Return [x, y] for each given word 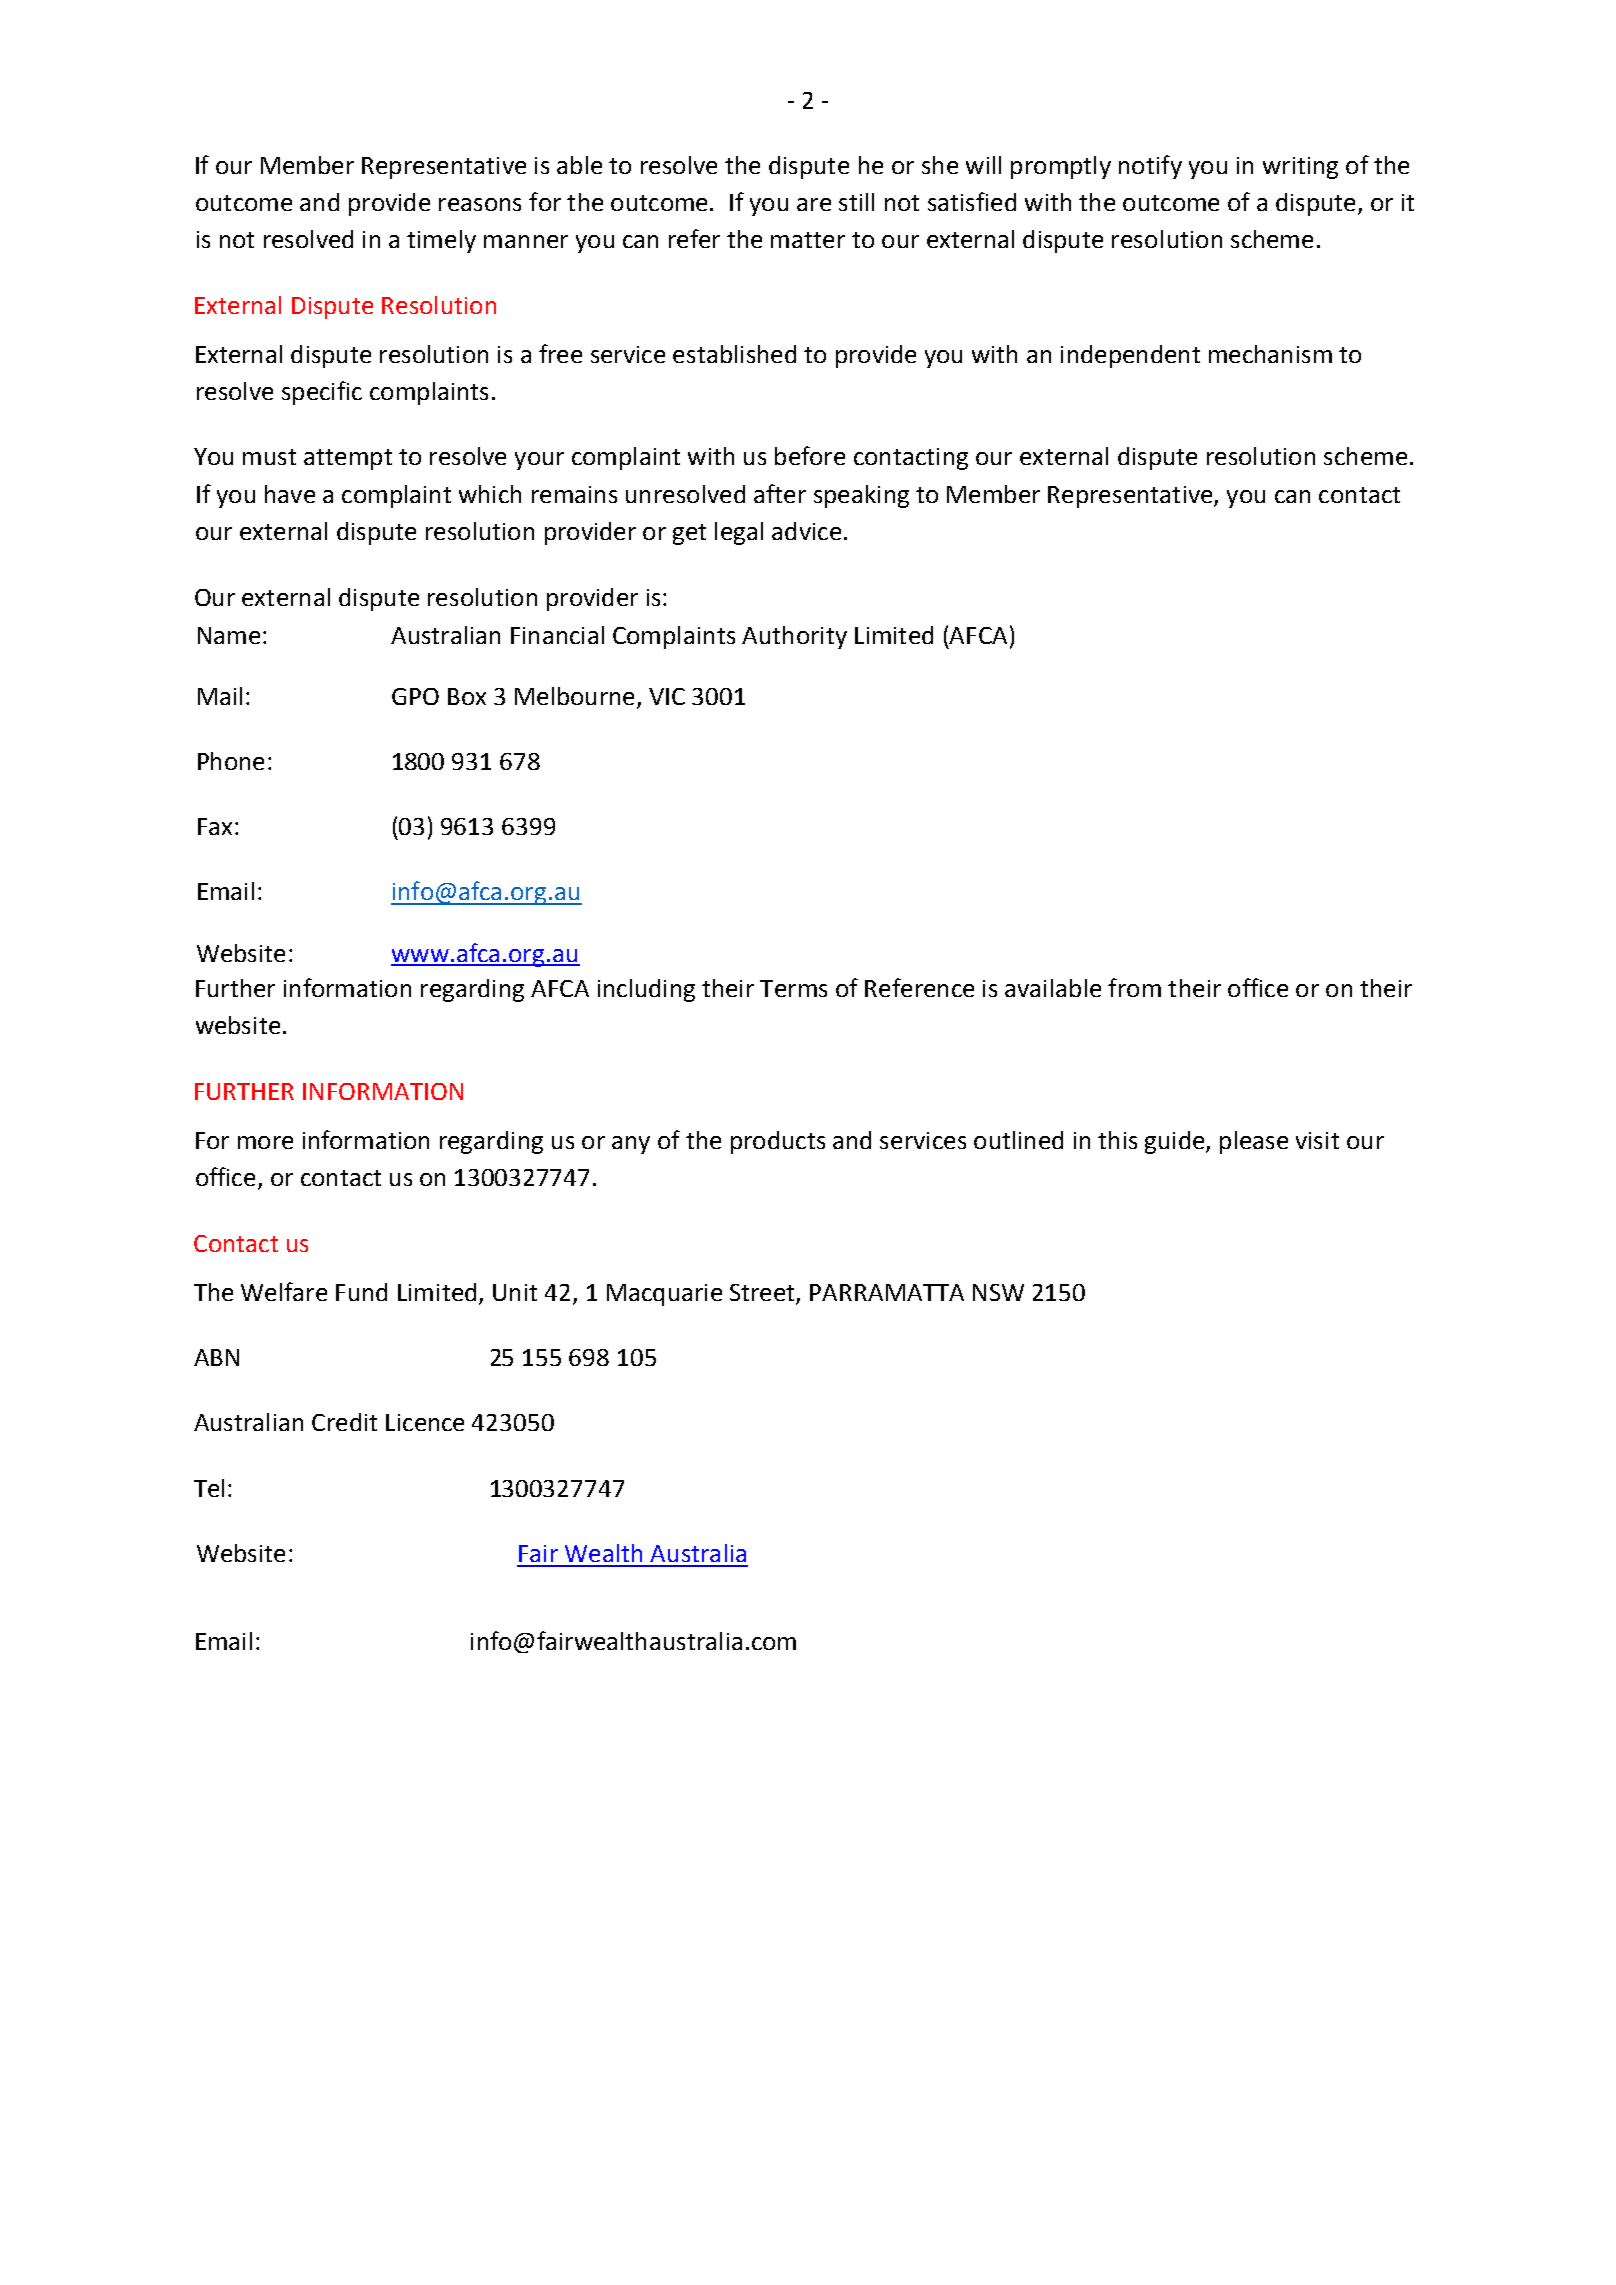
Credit [344, 1422]
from [1134, 987]
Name [229, 635]
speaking [861, 496]
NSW [998, 1292]
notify [1150, 167]
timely [441, 241]
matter [808, 240]
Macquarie [664, 1295]
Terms [793, 988]
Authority [794, 637]
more [265, 1142]
